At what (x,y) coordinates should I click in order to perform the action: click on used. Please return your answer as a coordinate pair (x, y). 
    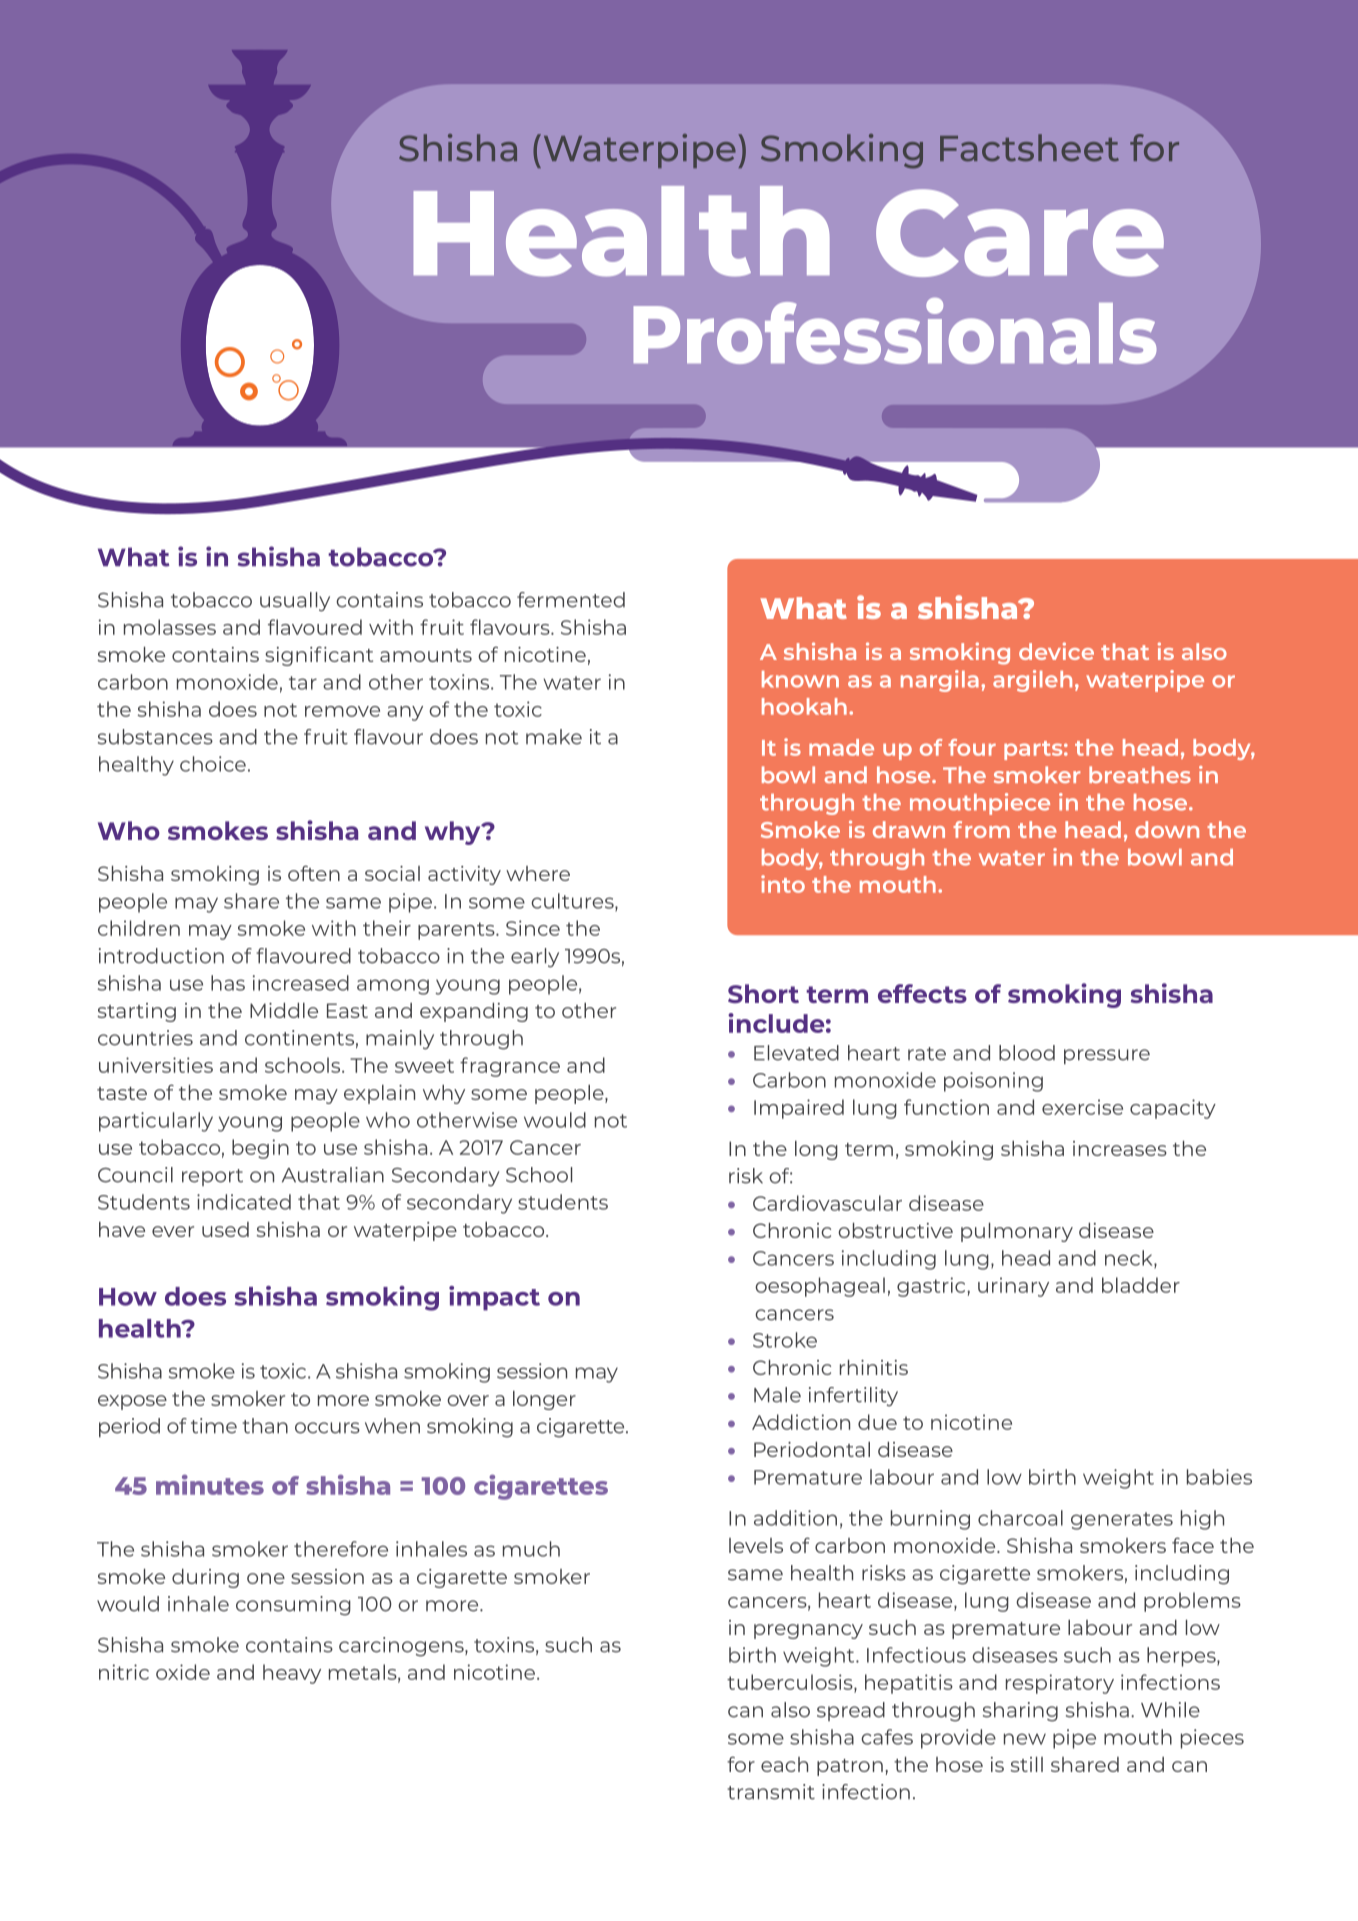
    Looking at the image, I should click on (225, 1229).
